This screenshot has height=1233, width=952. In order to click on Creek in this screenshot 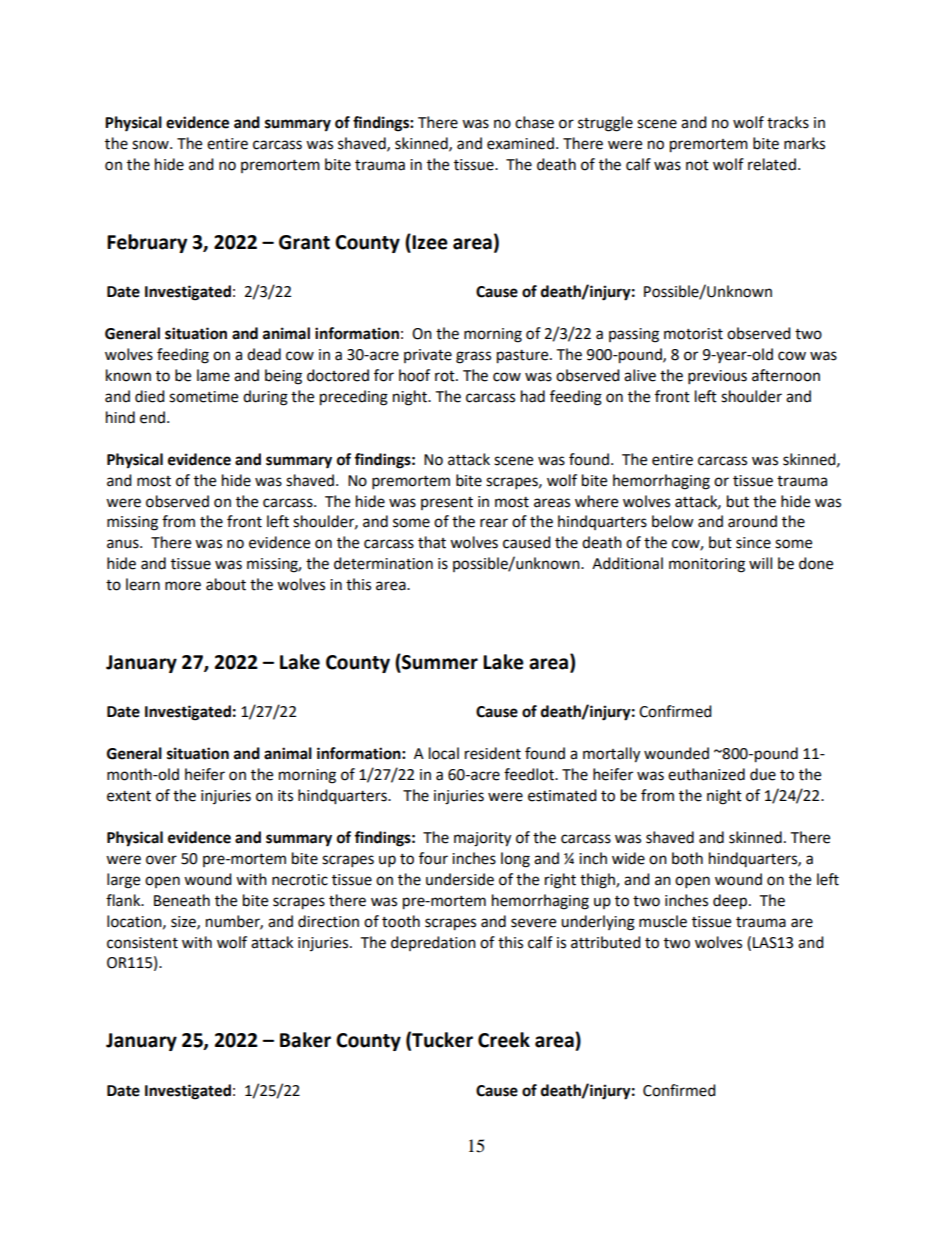, I will do `click(504, 1040)`.
